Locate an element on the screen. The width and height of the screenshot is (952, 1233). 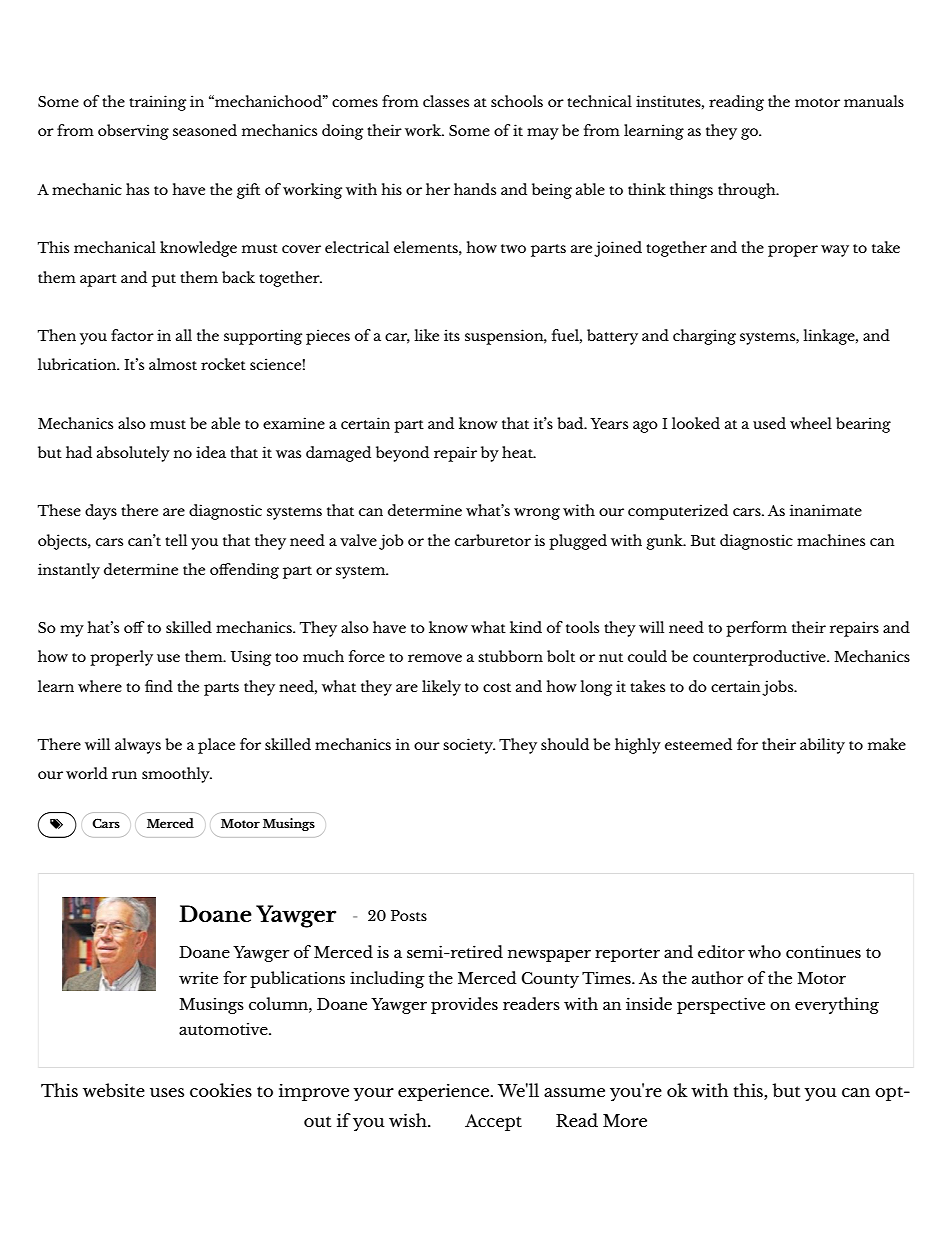
uses is located at coordinates (167, 1092).
